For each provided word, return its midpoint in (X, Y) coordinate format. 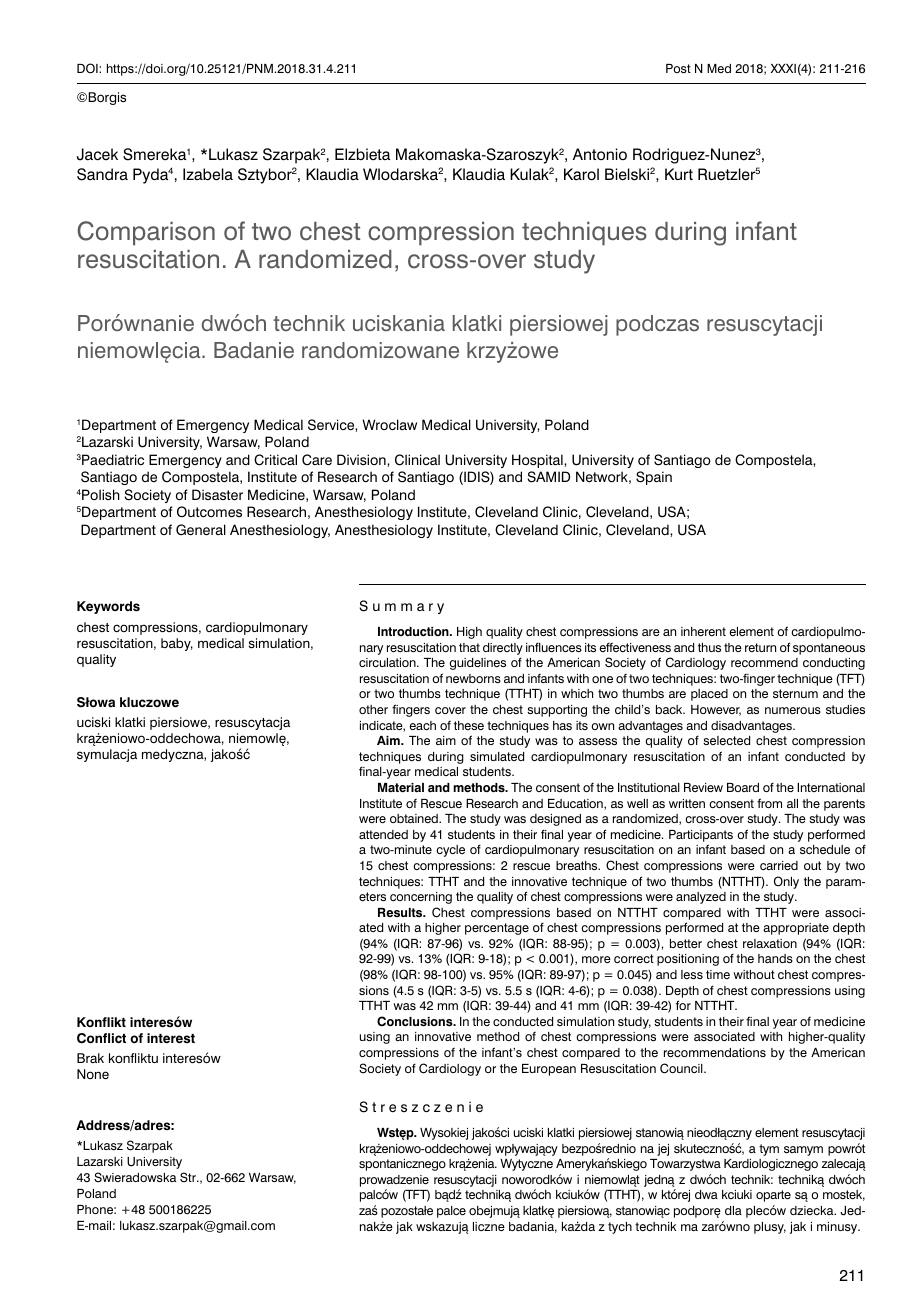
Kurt (679, 174)
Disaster (217, 495)
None (93, 1074)
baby (177, 644)
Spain (654, 478)
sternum (795, 693)
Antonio (600, 154)
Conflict (101, 1038)
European (549, 1070)
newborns (473, 678)
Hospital (538, 461)
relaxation (770, 943)
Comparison (146, 233)
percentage (497, 929)
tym (769, 1150)
